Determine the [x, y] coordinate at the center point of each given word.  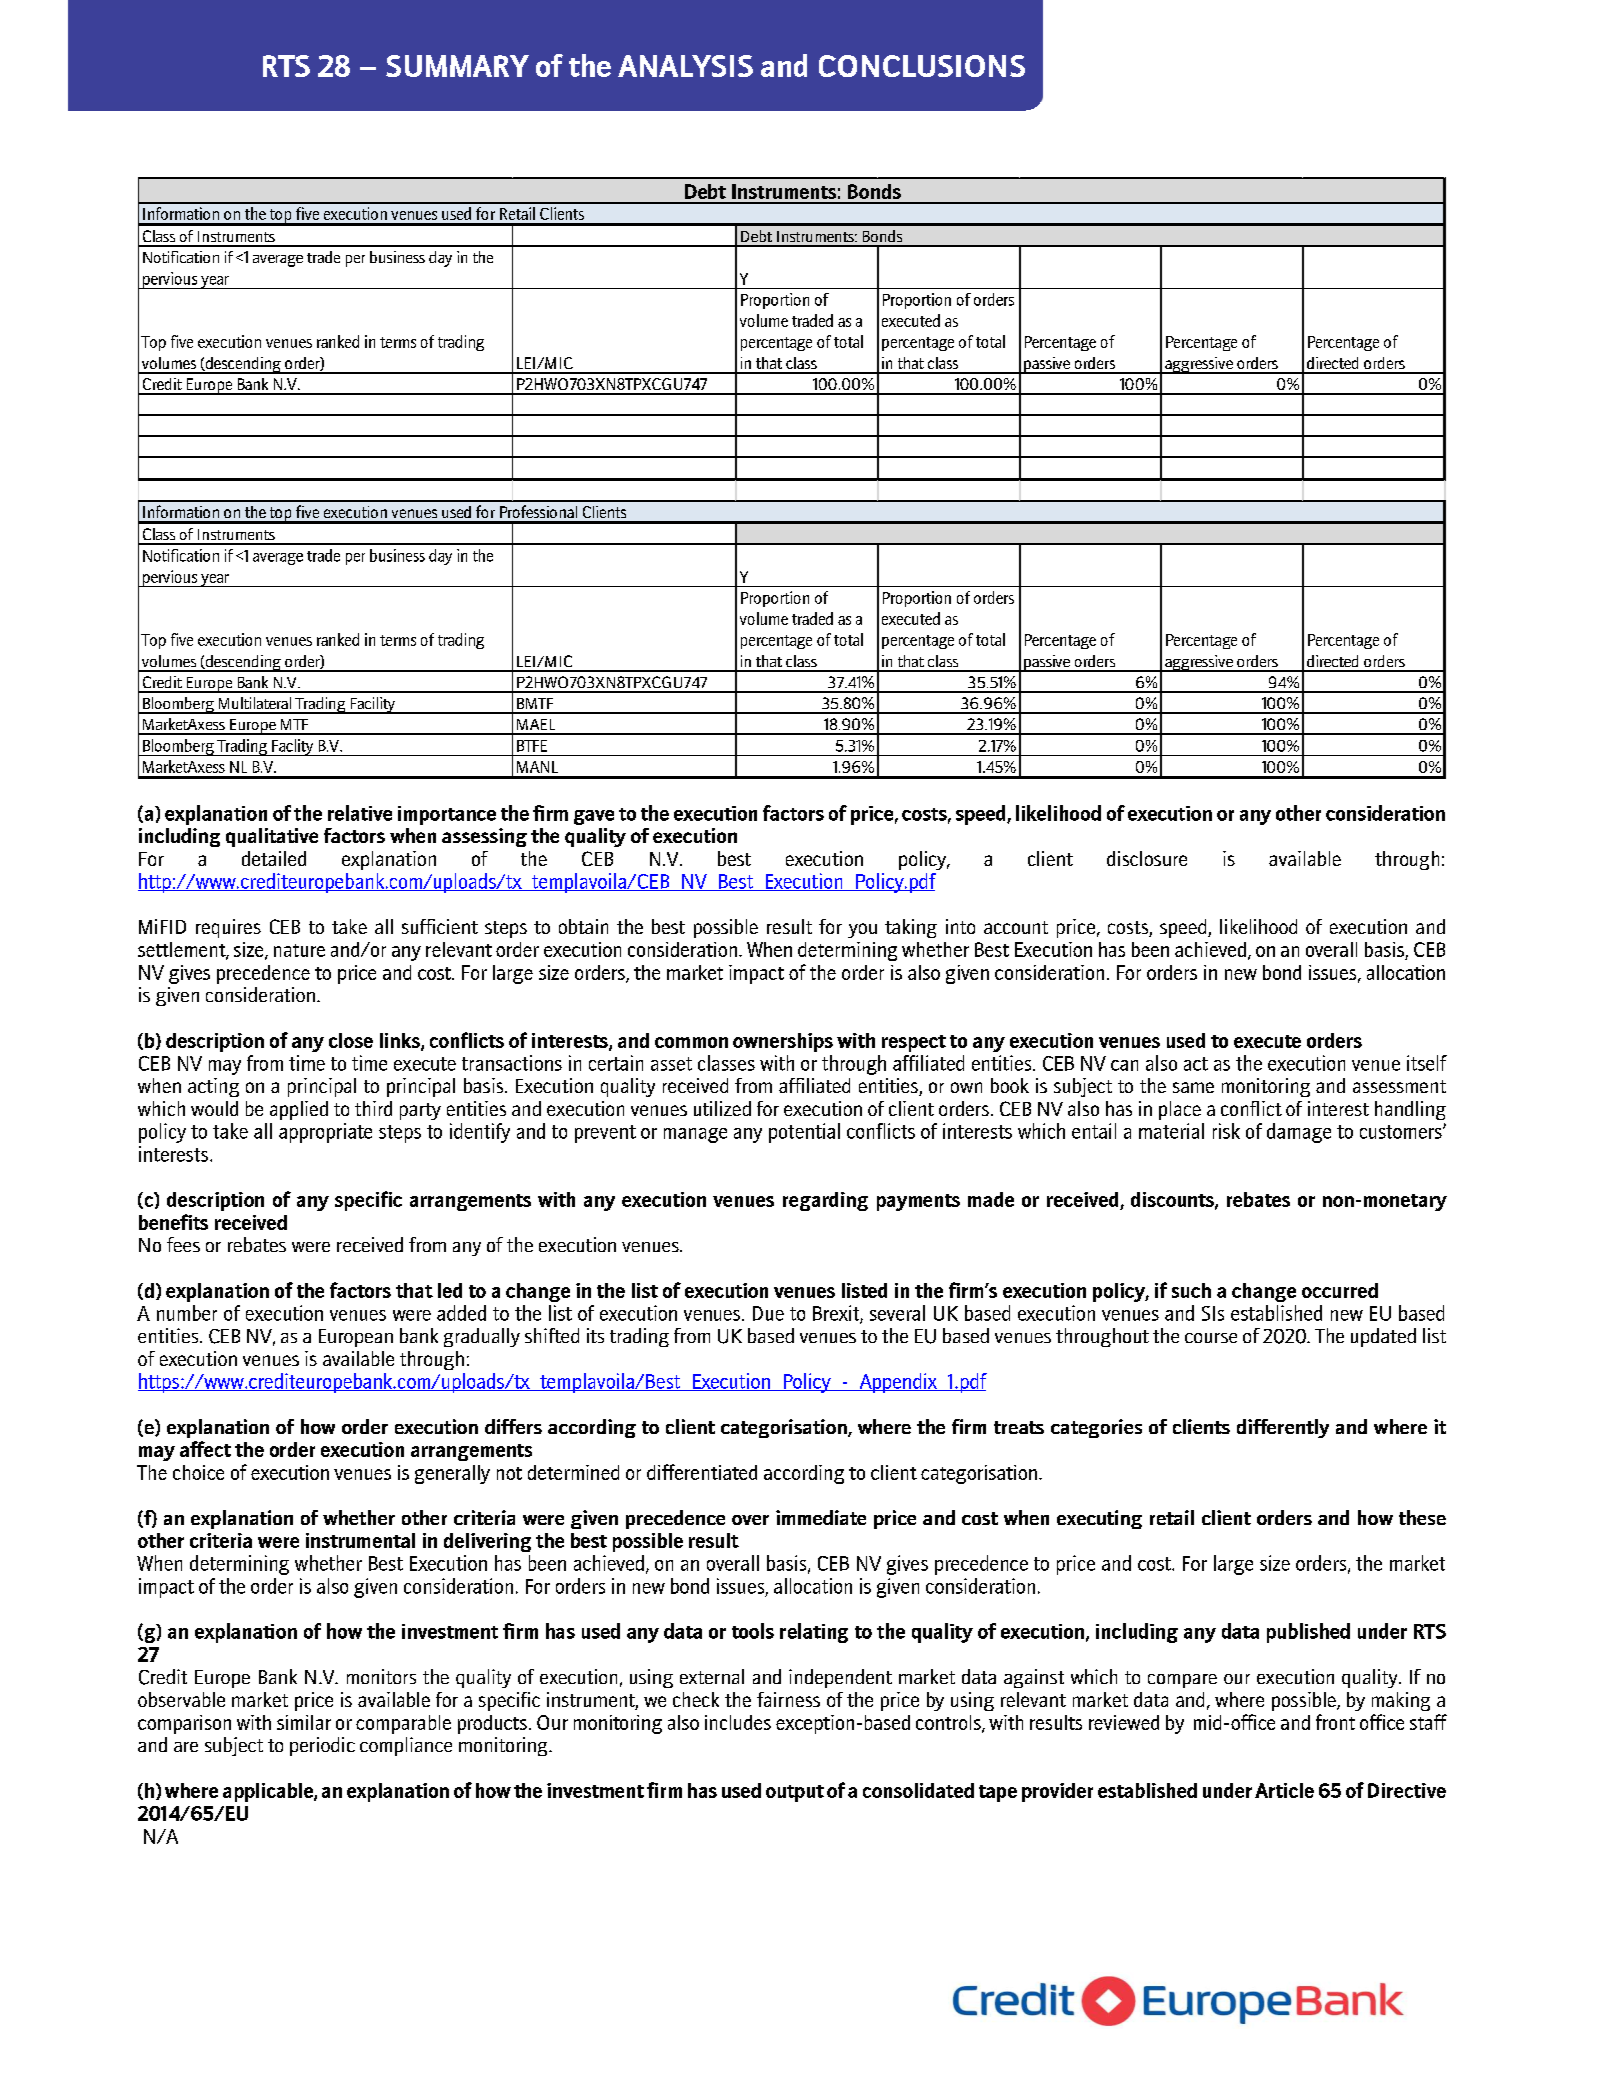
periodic [322, 1746]
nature [299, 950]
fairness [788, 1699]
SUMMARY [457, 66]
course [1211, 1338]
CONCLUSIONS [922, 66]
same [1193, 1087]
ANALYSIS [685, 66]
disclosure [1147, 858]
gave [594, 817]
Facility [373, 705]
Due [768, 1313]
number [187, 1313]
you [862, 930]
